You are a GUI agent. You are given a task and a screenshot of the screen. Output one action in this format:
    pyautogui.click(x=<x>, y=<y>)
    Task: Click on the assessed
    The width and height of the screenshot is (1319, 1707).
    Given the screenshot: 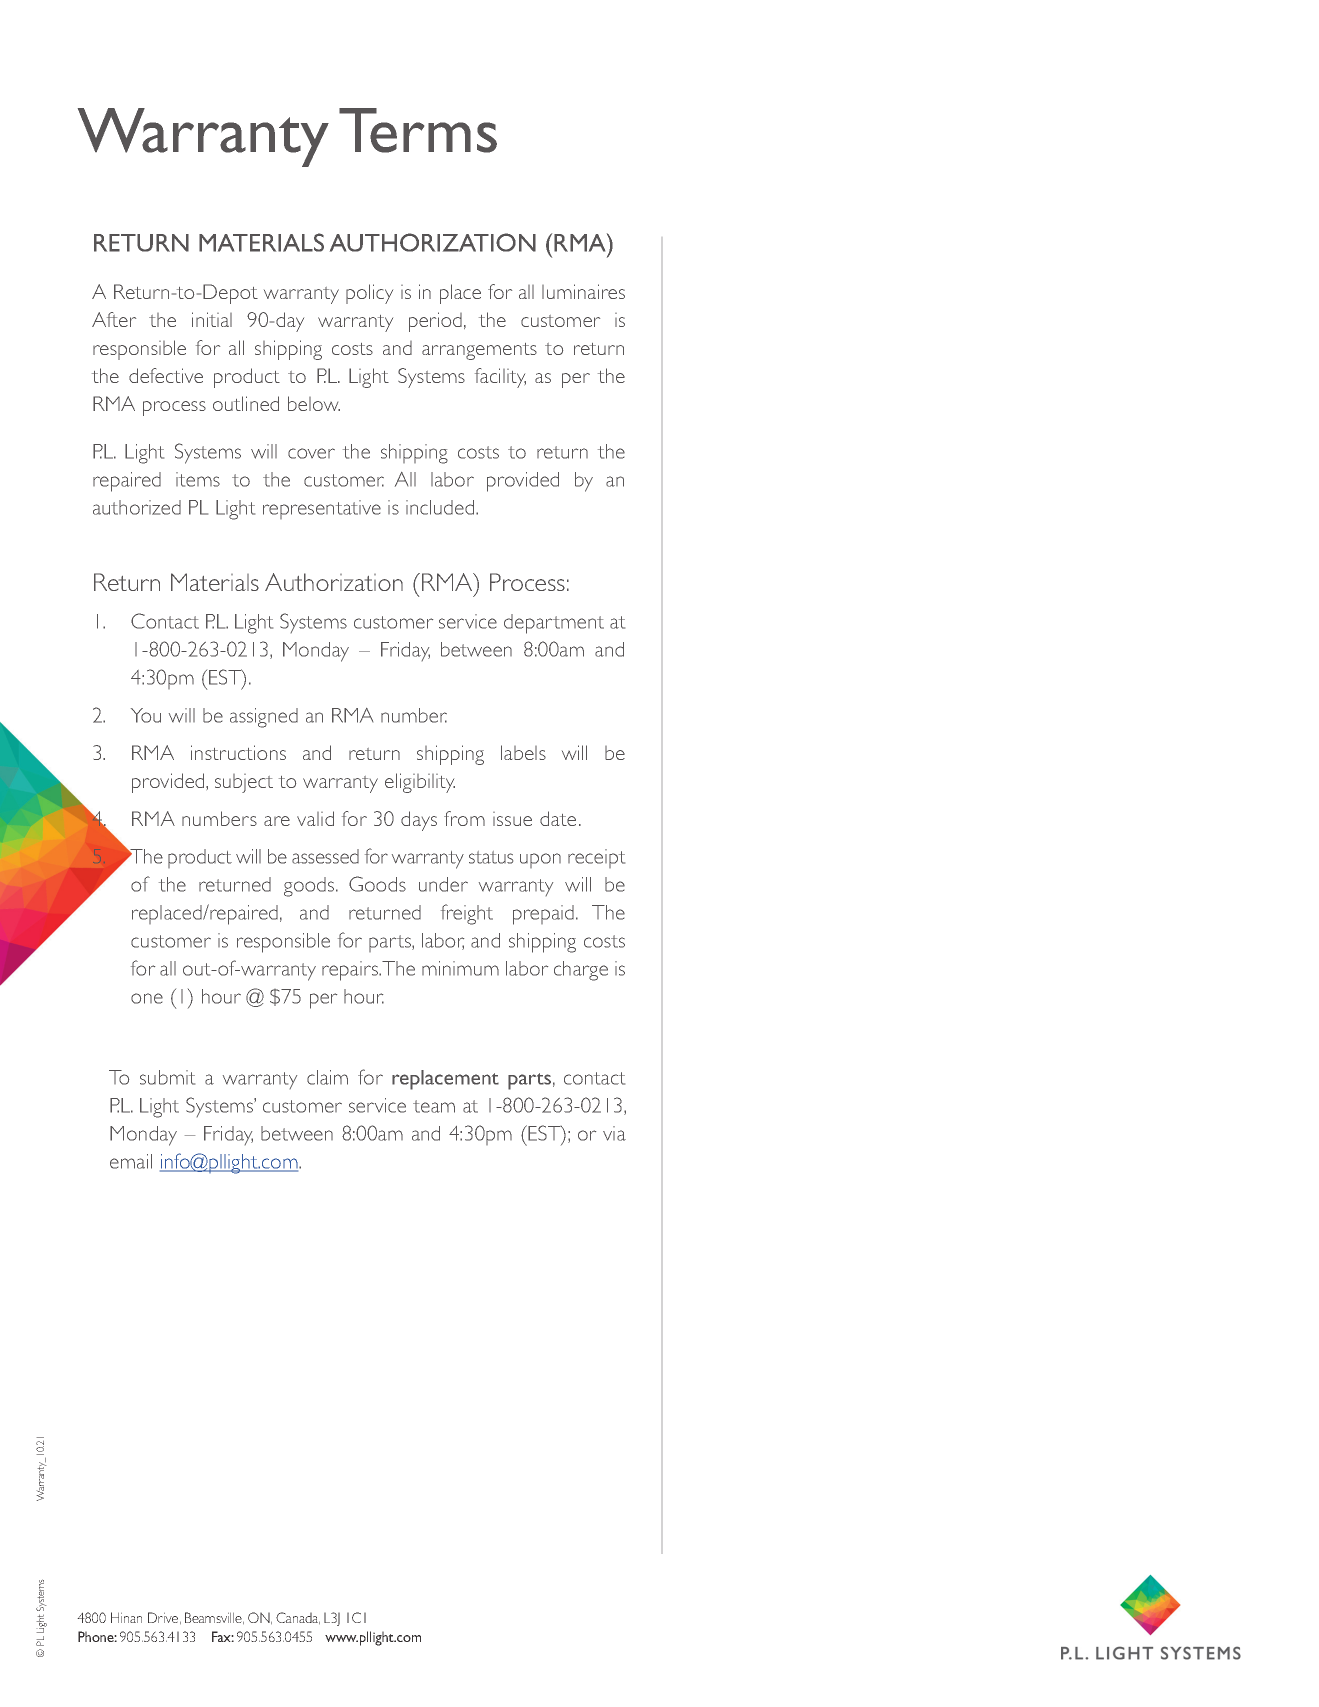 What is the action you would take?
    pyautogui.click(x=325, y=856)
